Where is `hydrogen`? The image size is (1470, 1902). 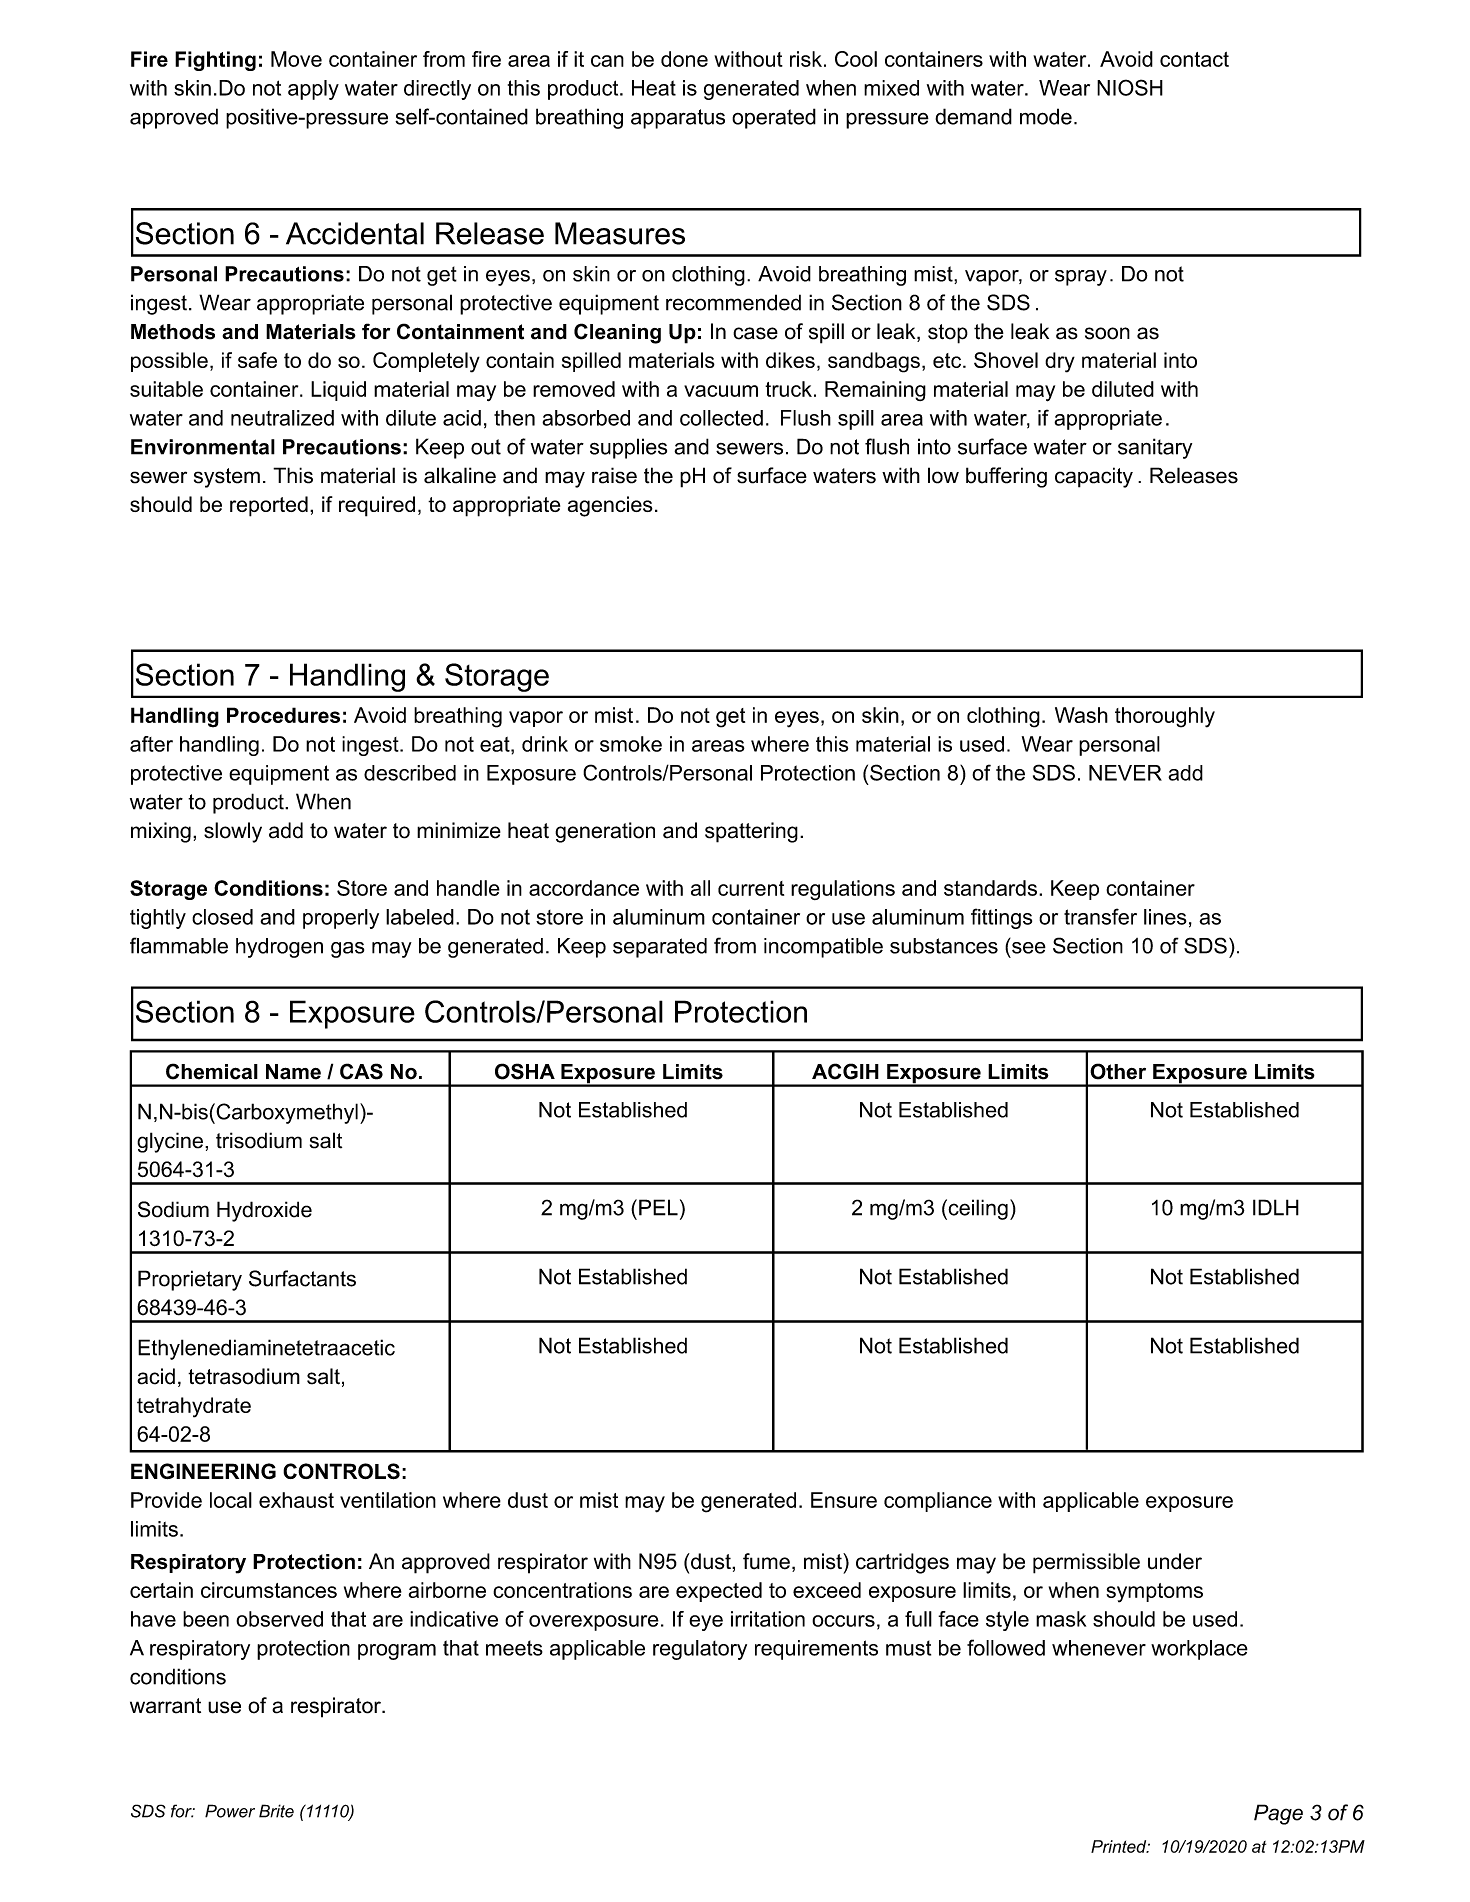 hydrogen is located at coordinates (279, 948).
